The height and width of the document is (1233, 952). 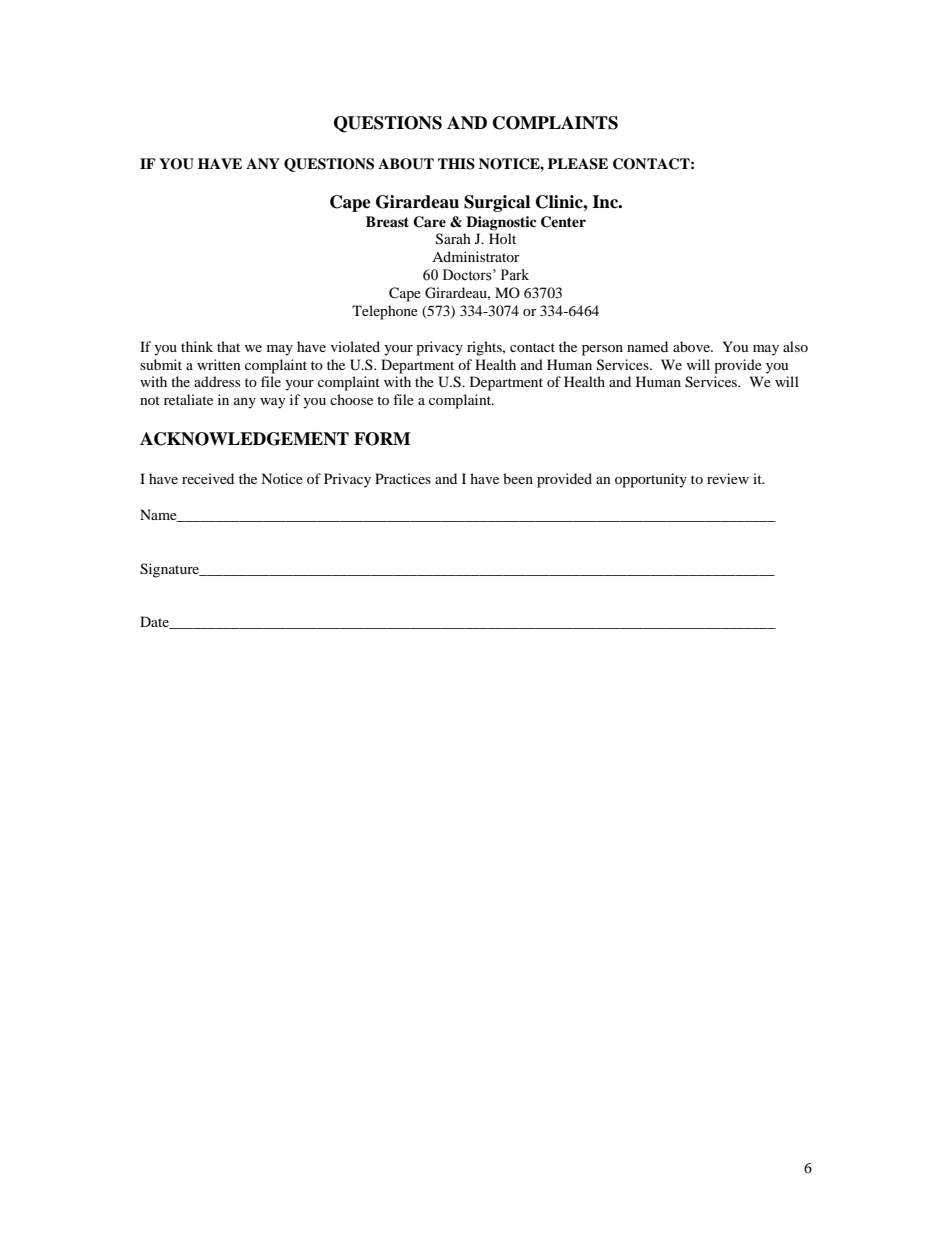 I want to click on THIS, so click(x=456, y=164).
